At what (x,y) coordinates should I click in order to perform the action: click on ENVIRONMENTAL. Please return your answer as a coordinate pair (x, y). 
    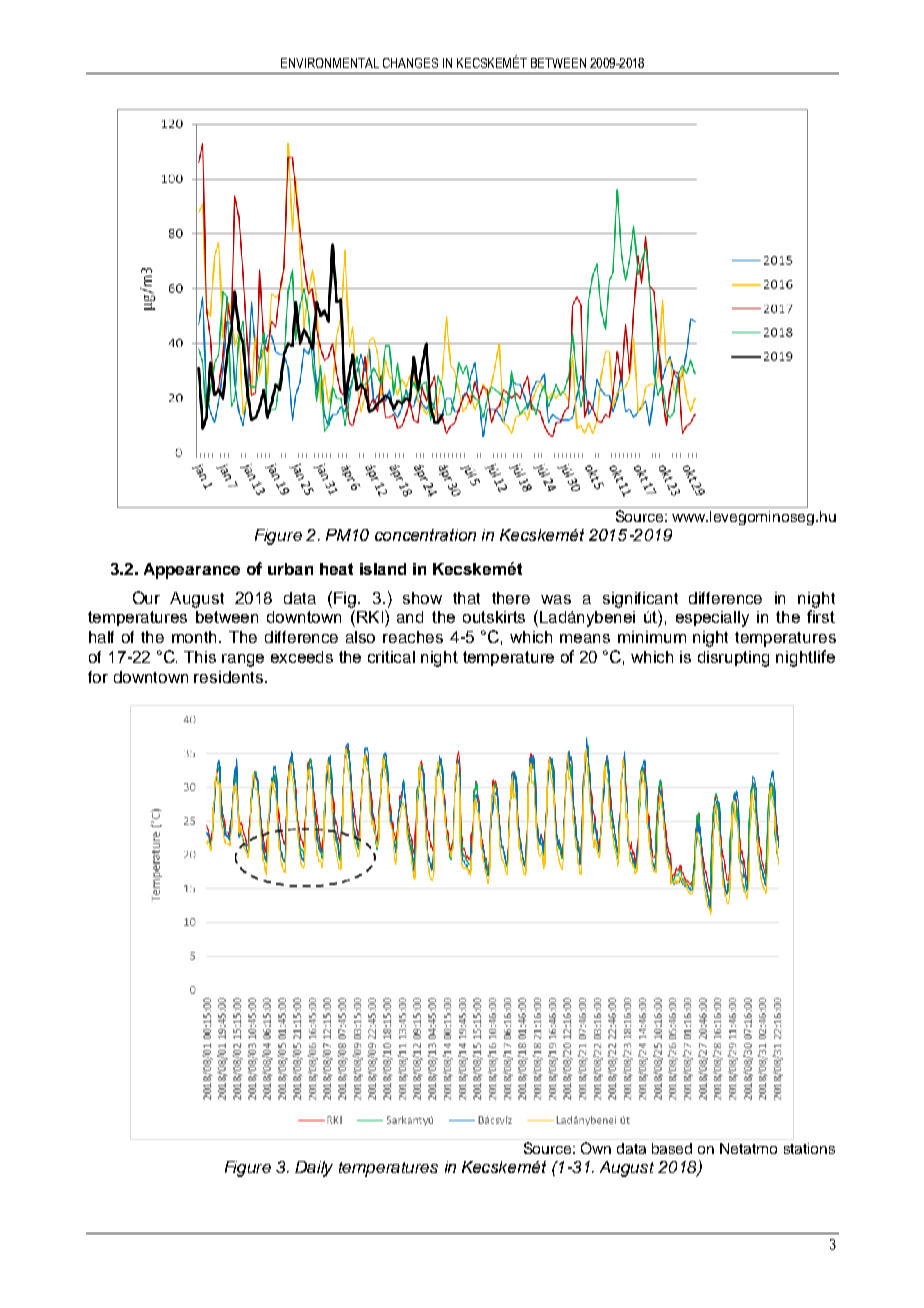
    Looking at the image, I should click on (330, 63).
